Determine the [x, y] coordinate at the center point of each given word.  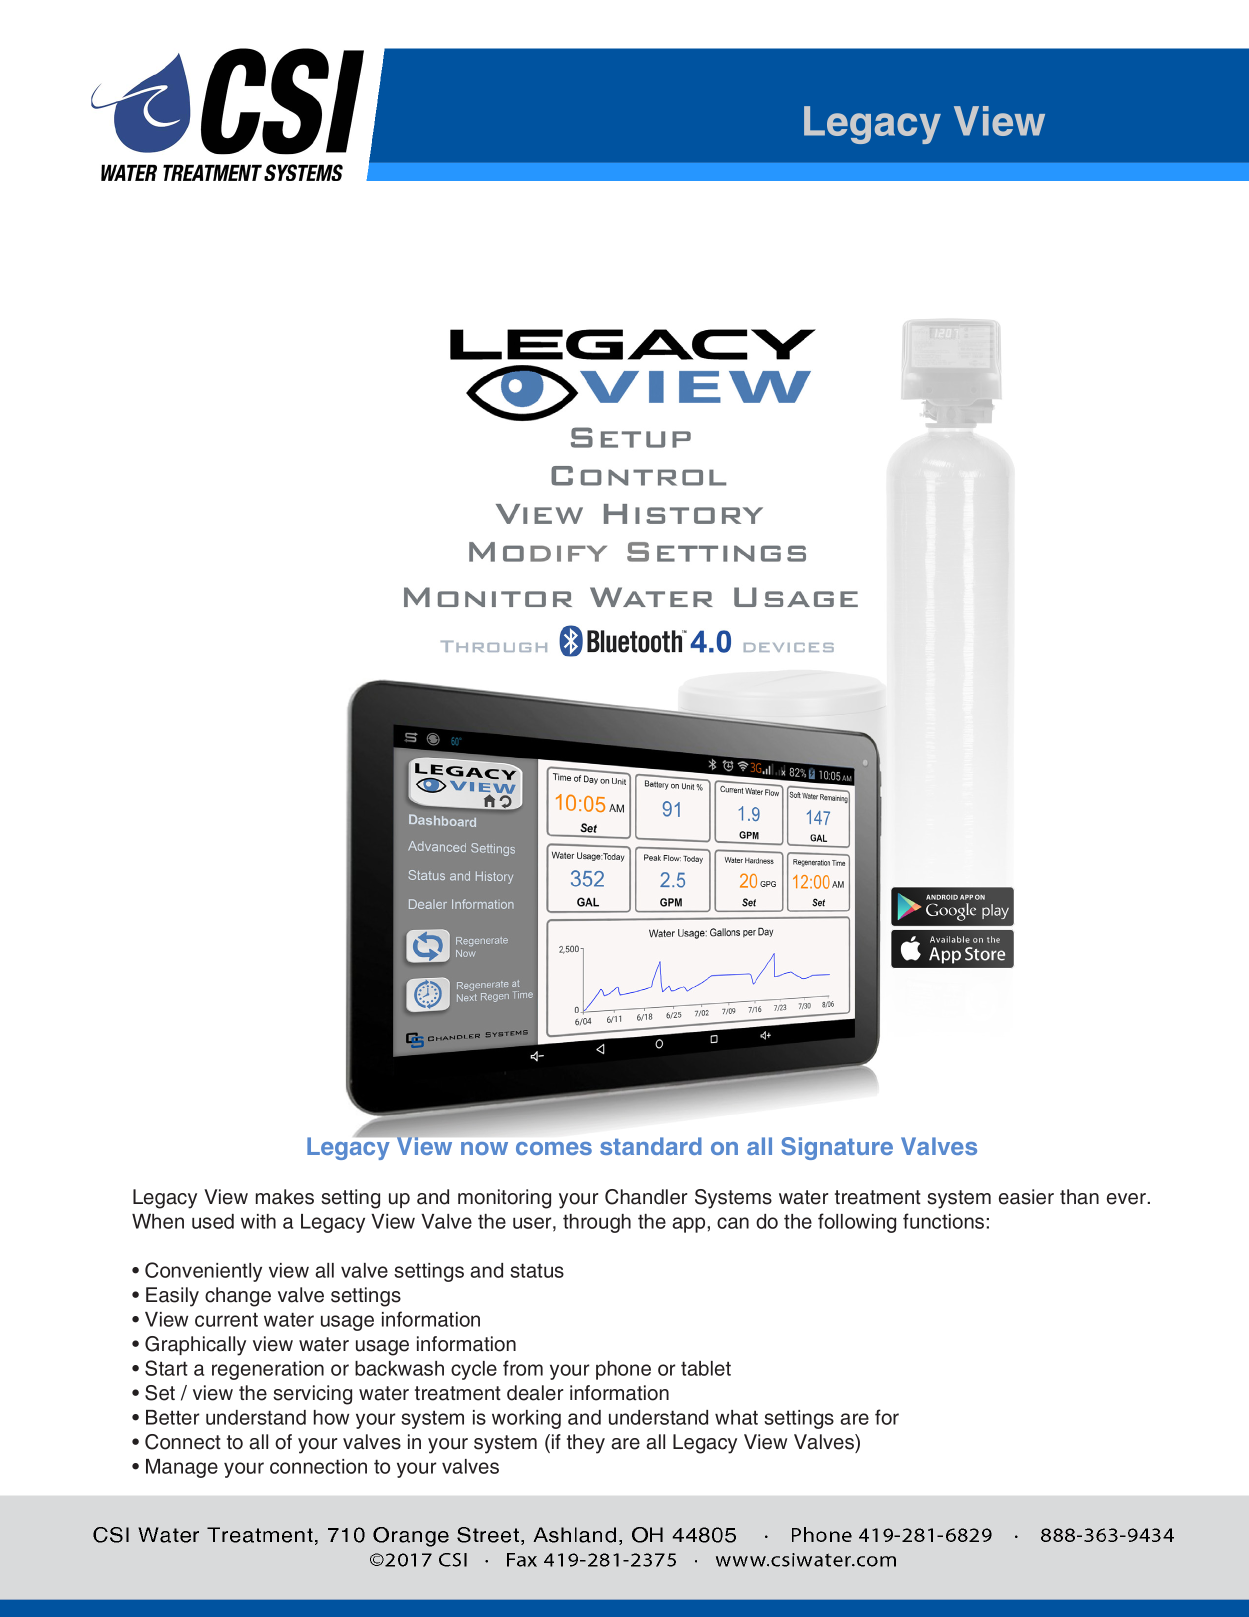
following [857, 1223]
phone [623, 1370]
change [238, 1297]
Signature [837, 1148]
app [688, 1225]
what [736, 1417]
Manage [182, 1468]
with [258, 1221]
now [484, 1148]
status [537, 1270]
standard [651, 1146]
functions [943, 1221]
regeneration [268, 1370]
